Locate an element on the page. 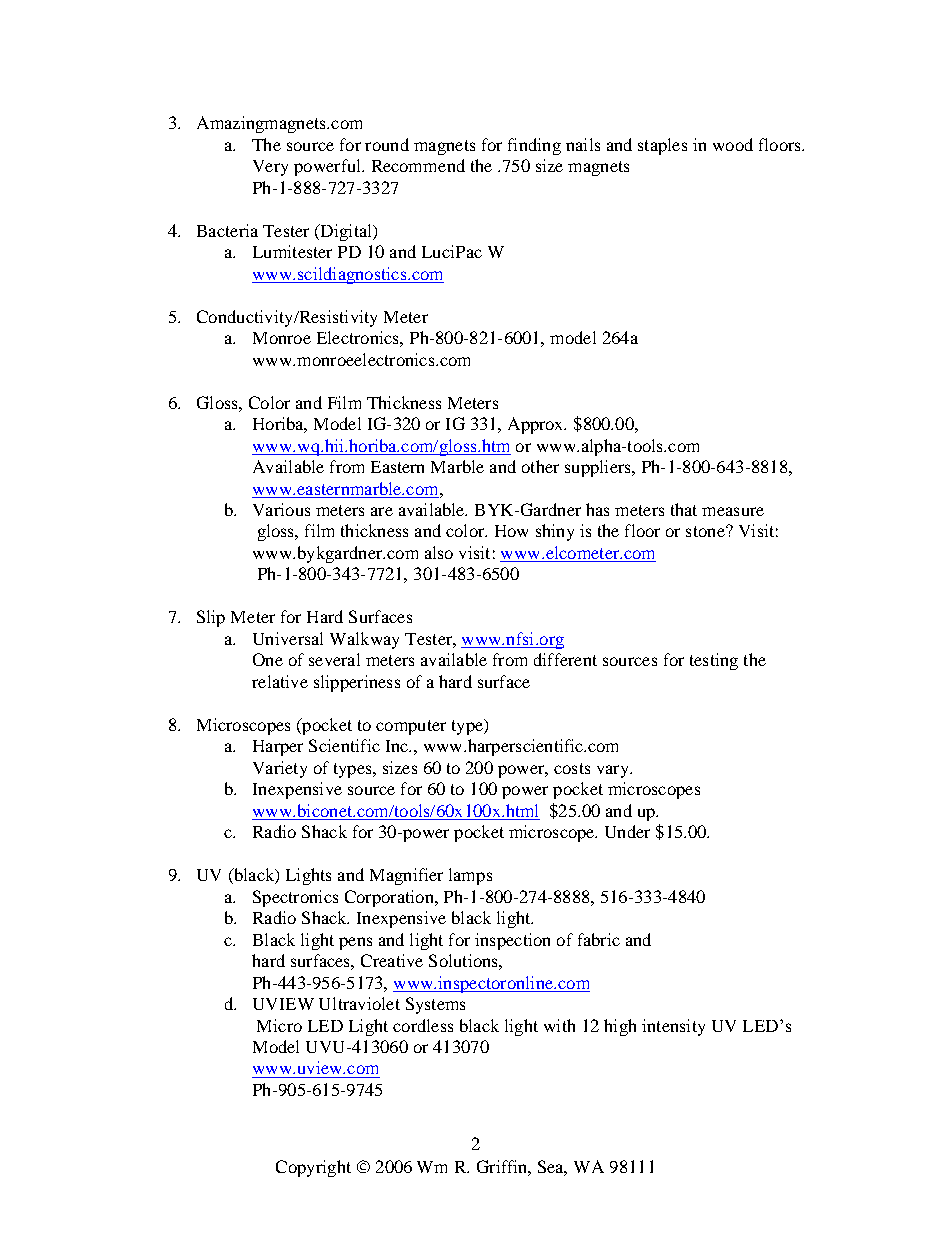  that is located at coordinates (684, 509).
